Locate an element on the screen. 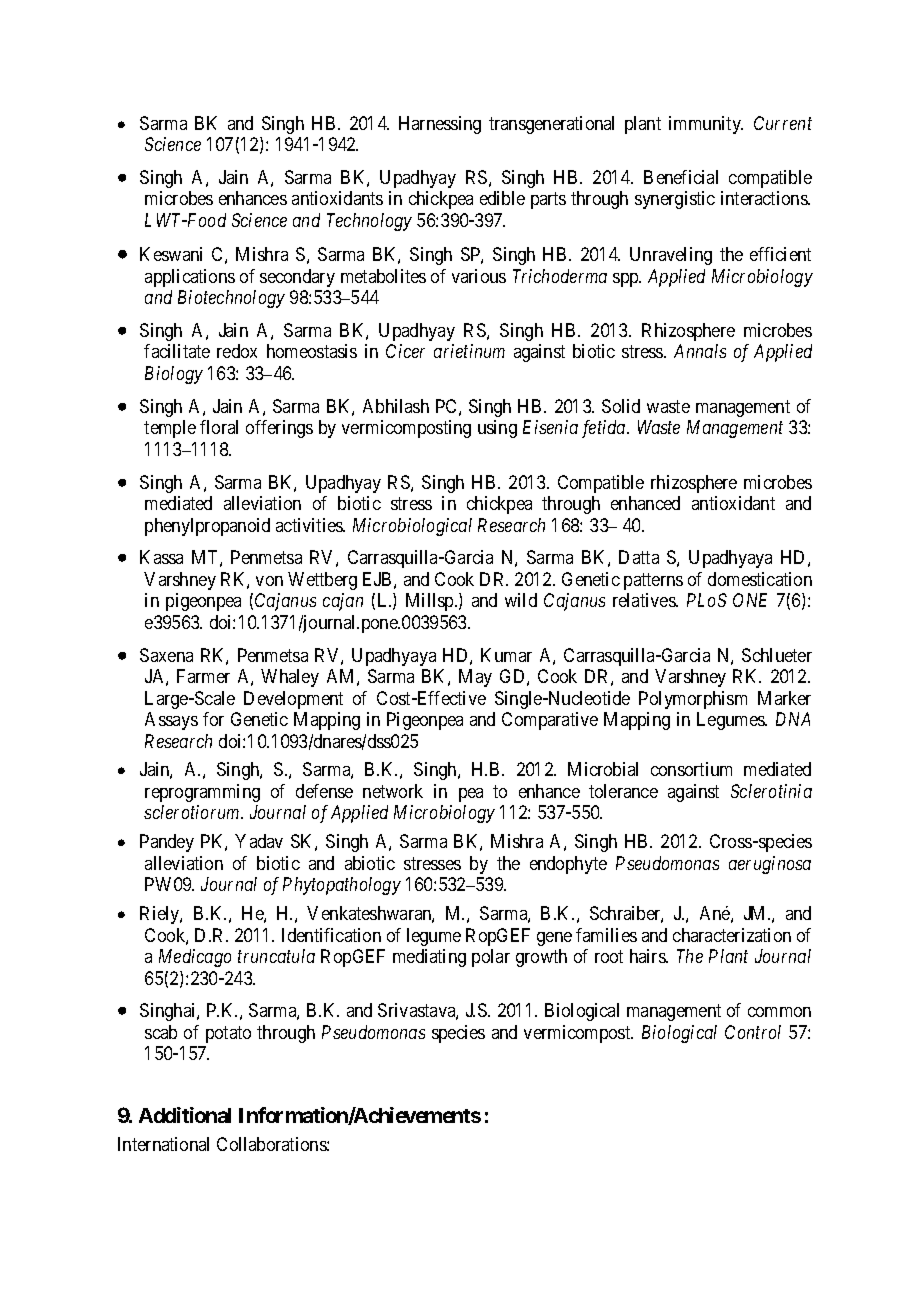  floral is located at coordinates (219, 427).
